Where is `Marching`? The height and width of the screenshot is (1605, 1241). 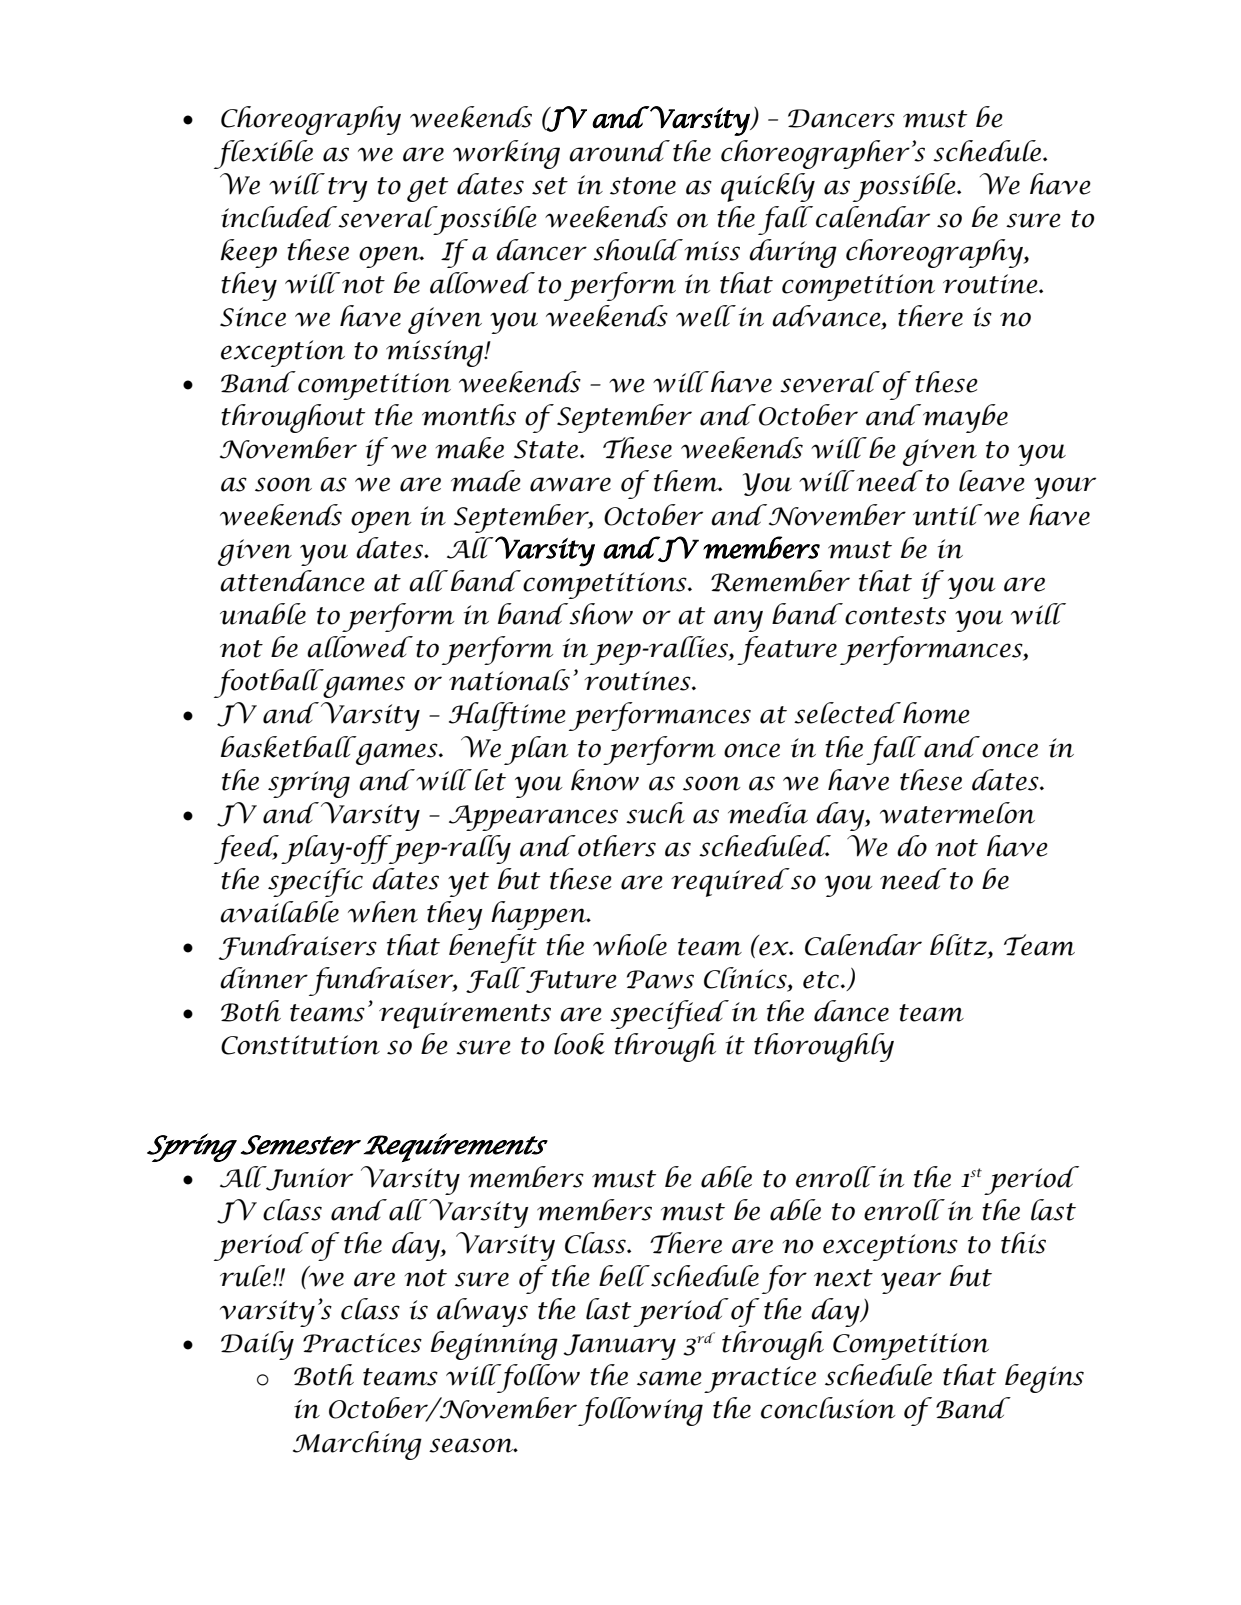
Marching is located at coordinates (357, 1445).
